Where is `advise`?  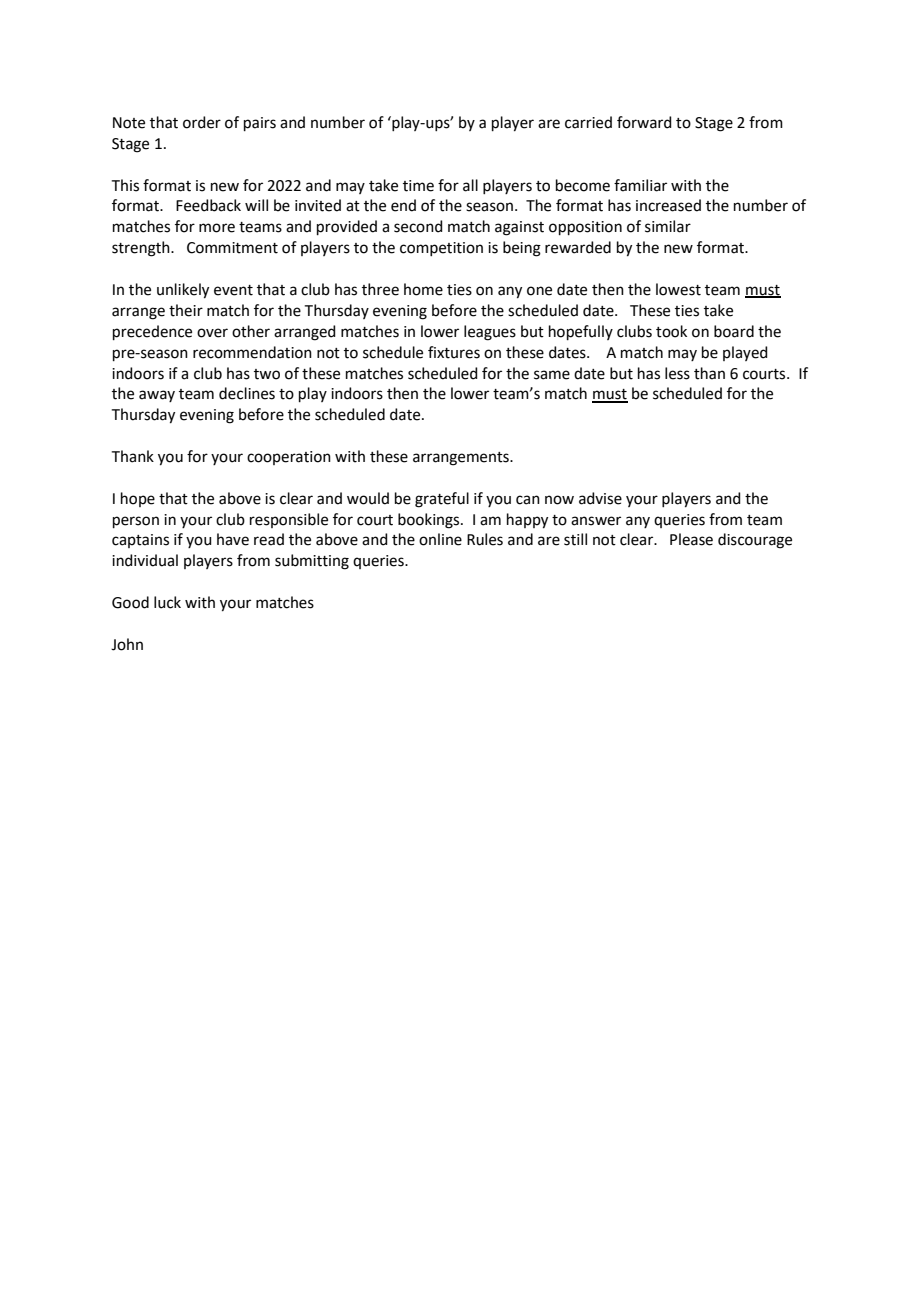 advise is located at coordinates (600, 498).
